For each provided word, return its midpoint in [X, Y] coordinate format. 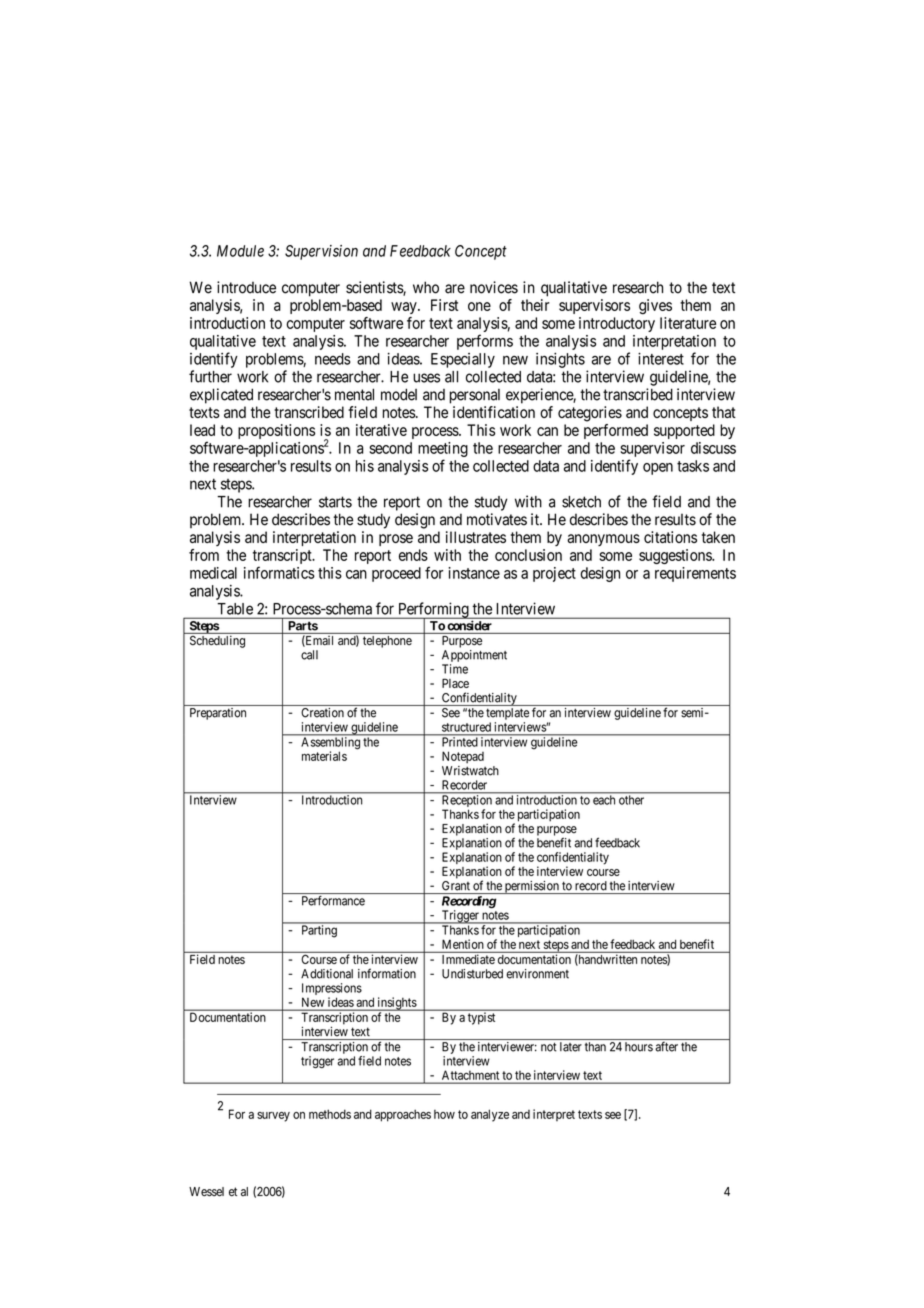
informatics [279, 572]
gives [655, 307]
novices [494, 287]
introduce [246, 287]
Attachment [470, 1075]
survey [273, 1117]
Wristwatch [470, 771]
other [631, 800]
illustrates [476, 537]
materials [324, 756]
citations [670, 537]
